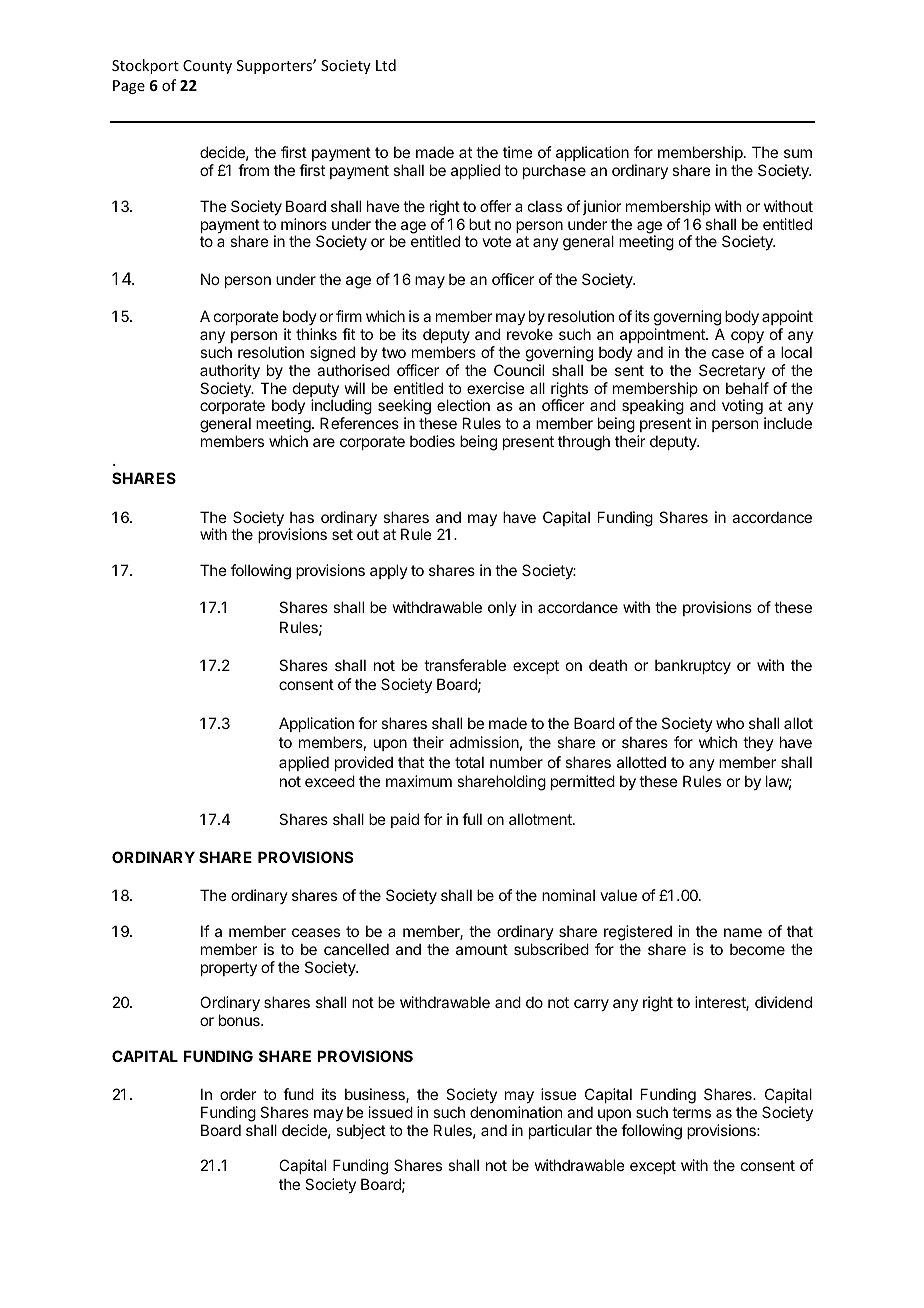 The height and width of the screenshot is (1308, 924). What do you see at coordinates (691, 1112) in the screenshot?
I see `terms` at bounding box center [691, 1112].
